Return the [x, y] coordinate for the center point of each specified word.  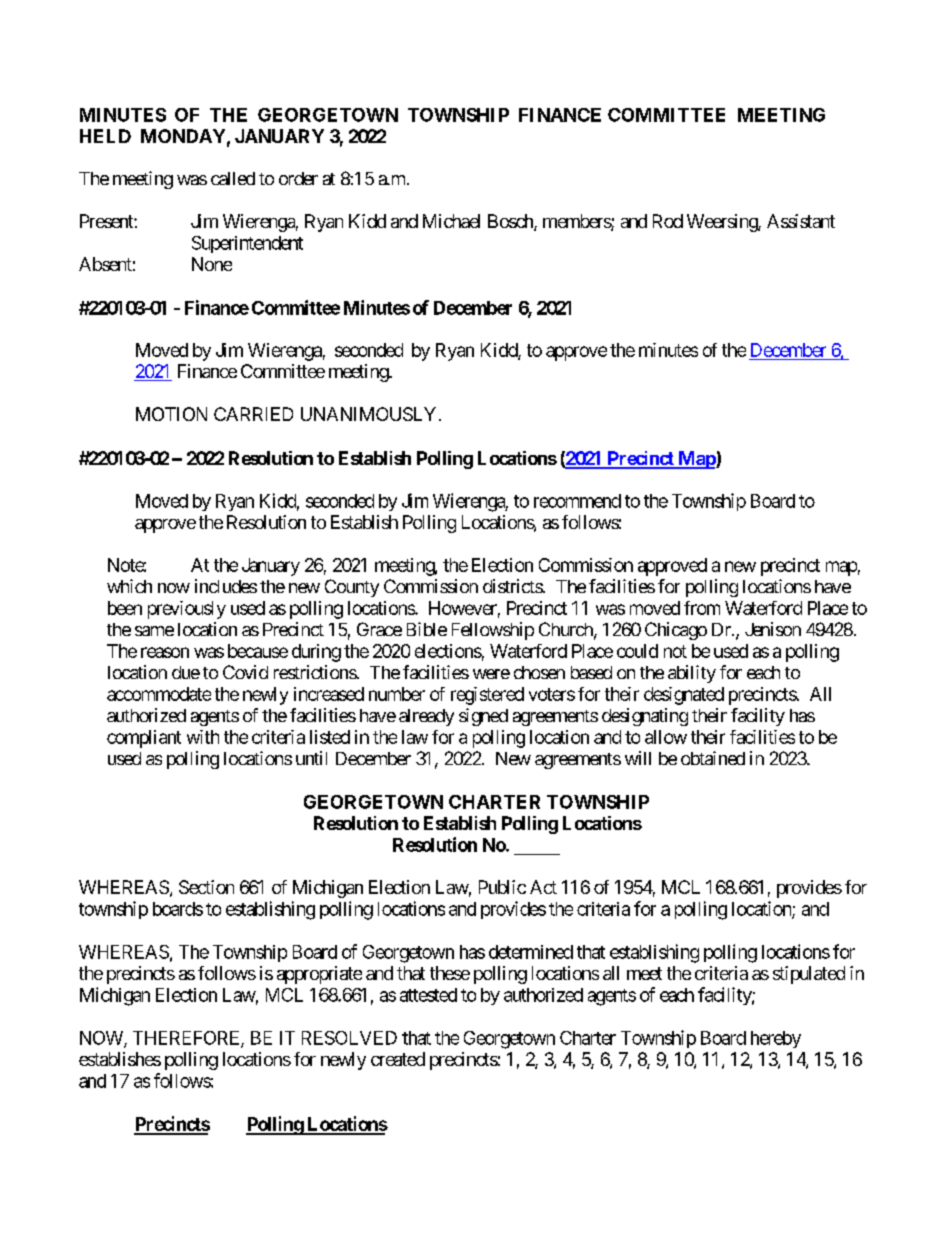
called [233, 178]
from [702, 608]
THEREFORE [187, 1039]
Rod [668, 221]
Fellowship [493, 631]
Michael [451, 221]
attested [428, 995]
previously [187, 610]
